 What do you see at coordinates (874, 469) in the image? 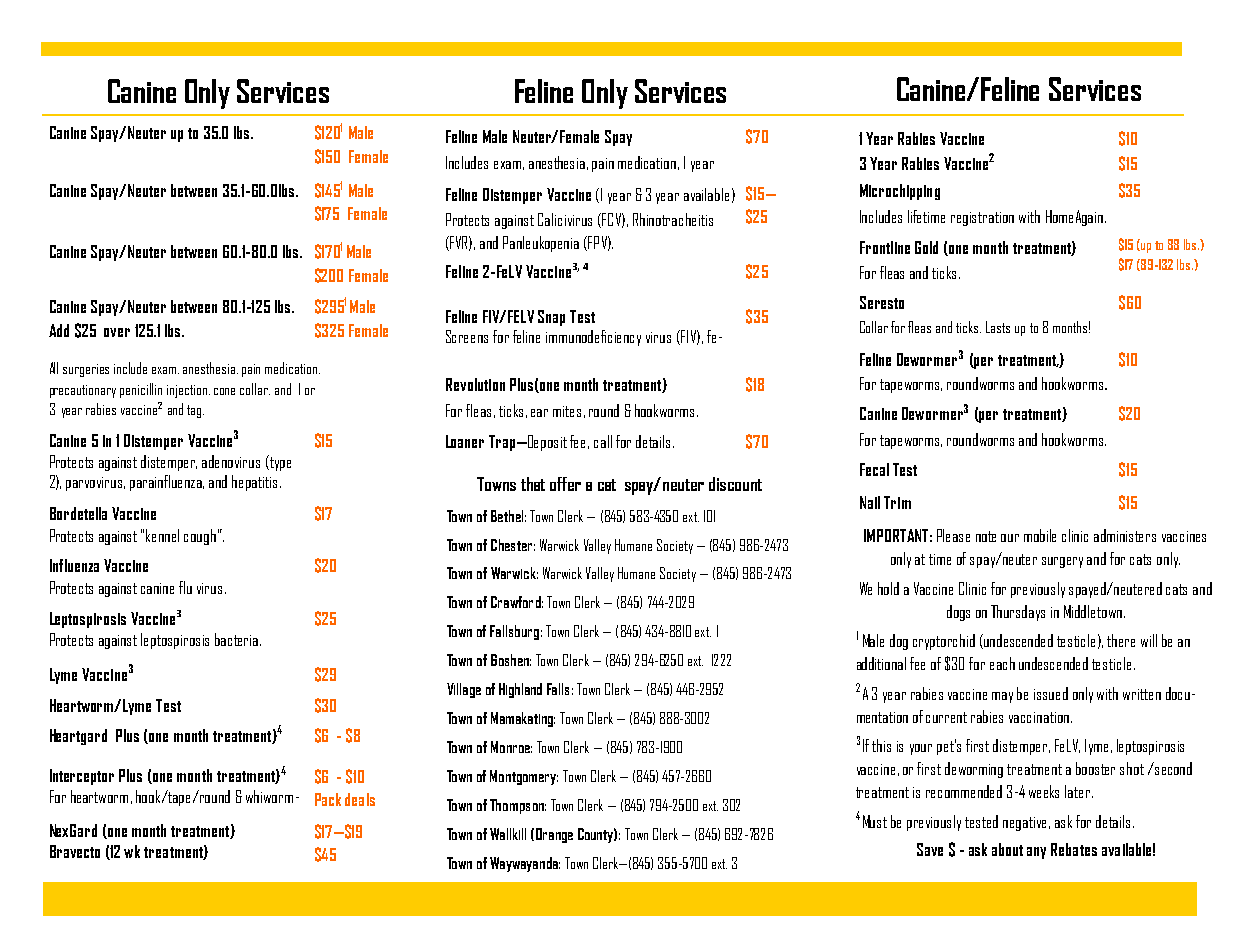
I see `Fecal` at bounding box center [874, 469].
